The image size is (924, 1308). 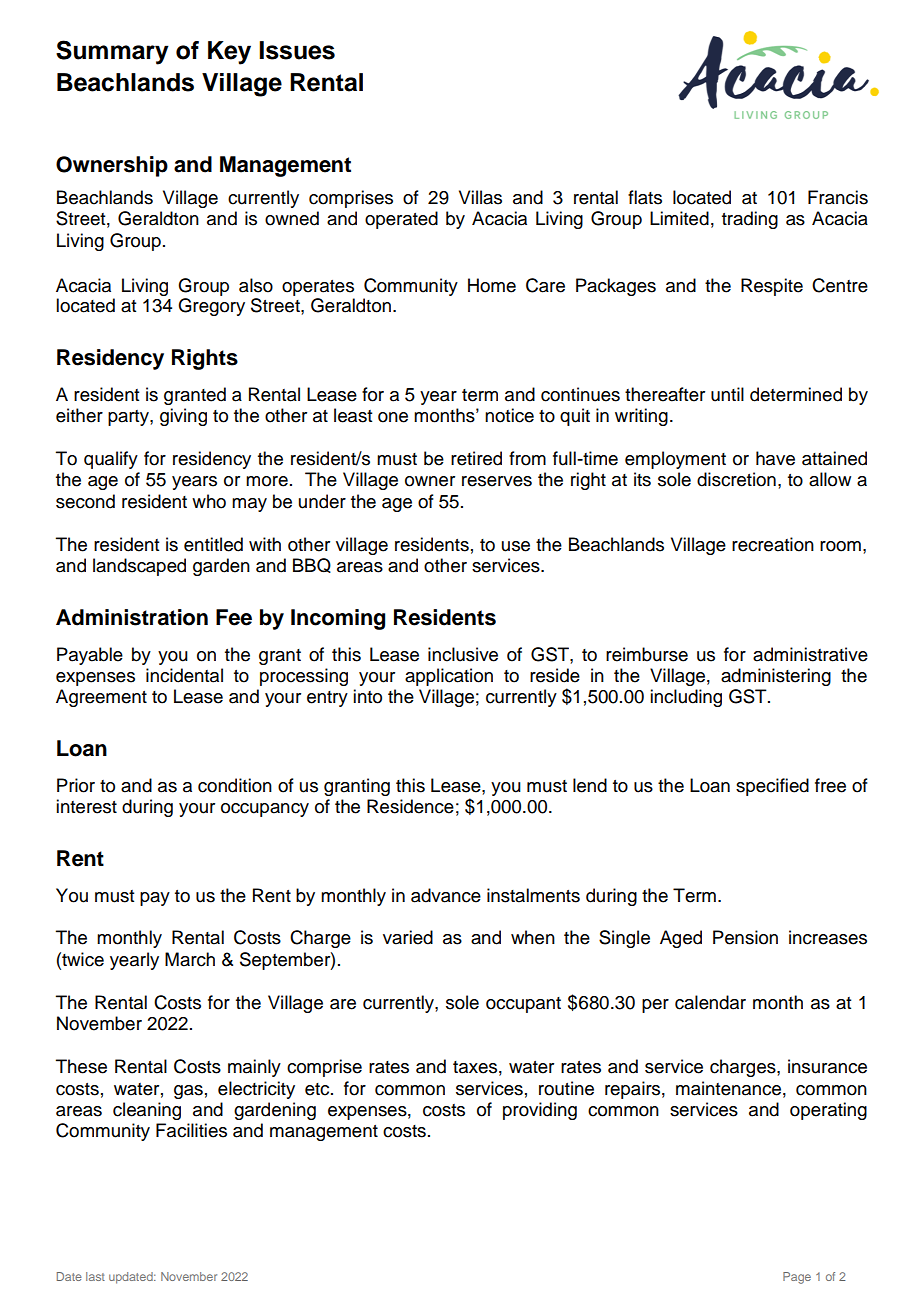 I want to click on last, so click(x=95, y=1276).
